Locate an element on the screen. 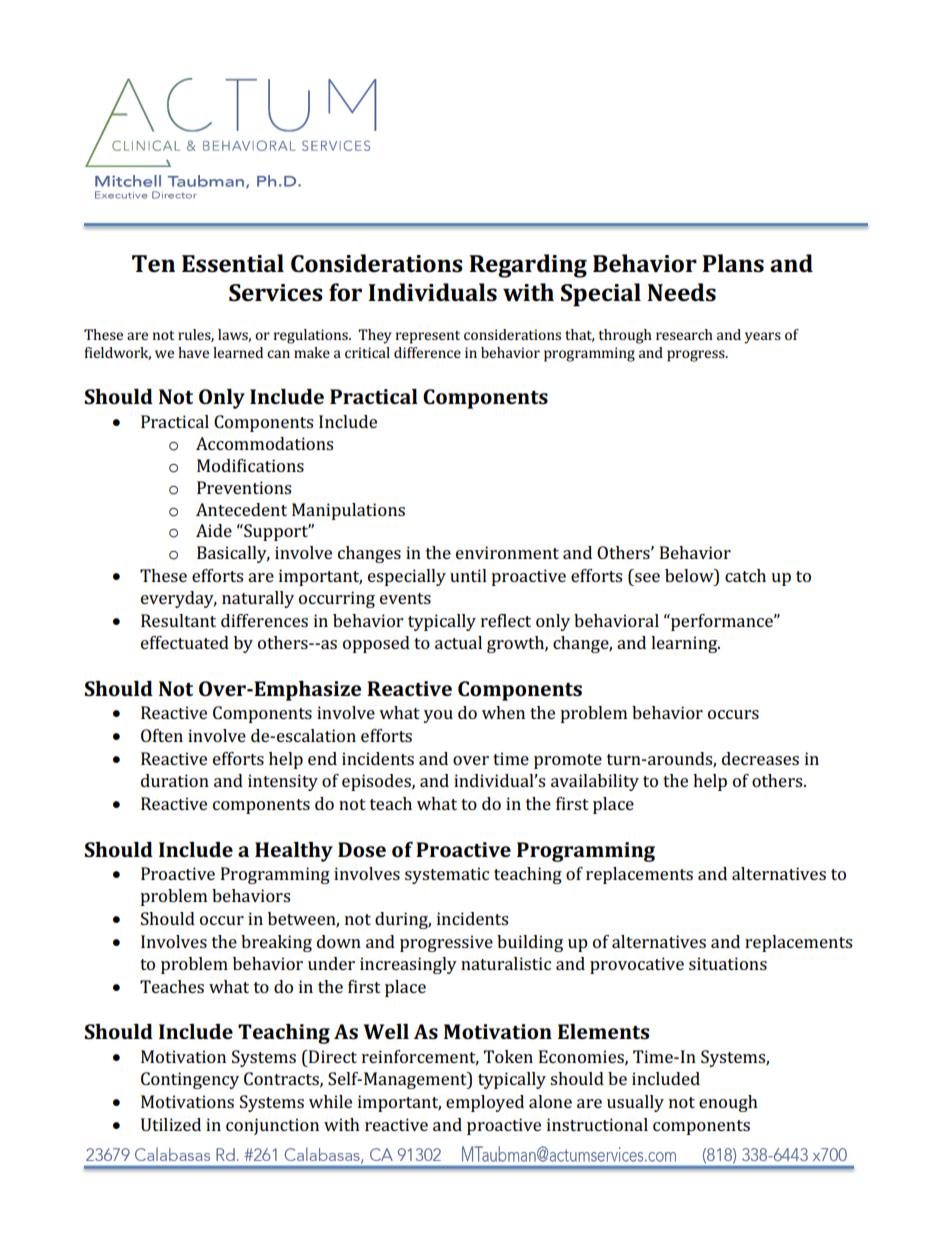  Essential is located at coordinates (233, 263).
